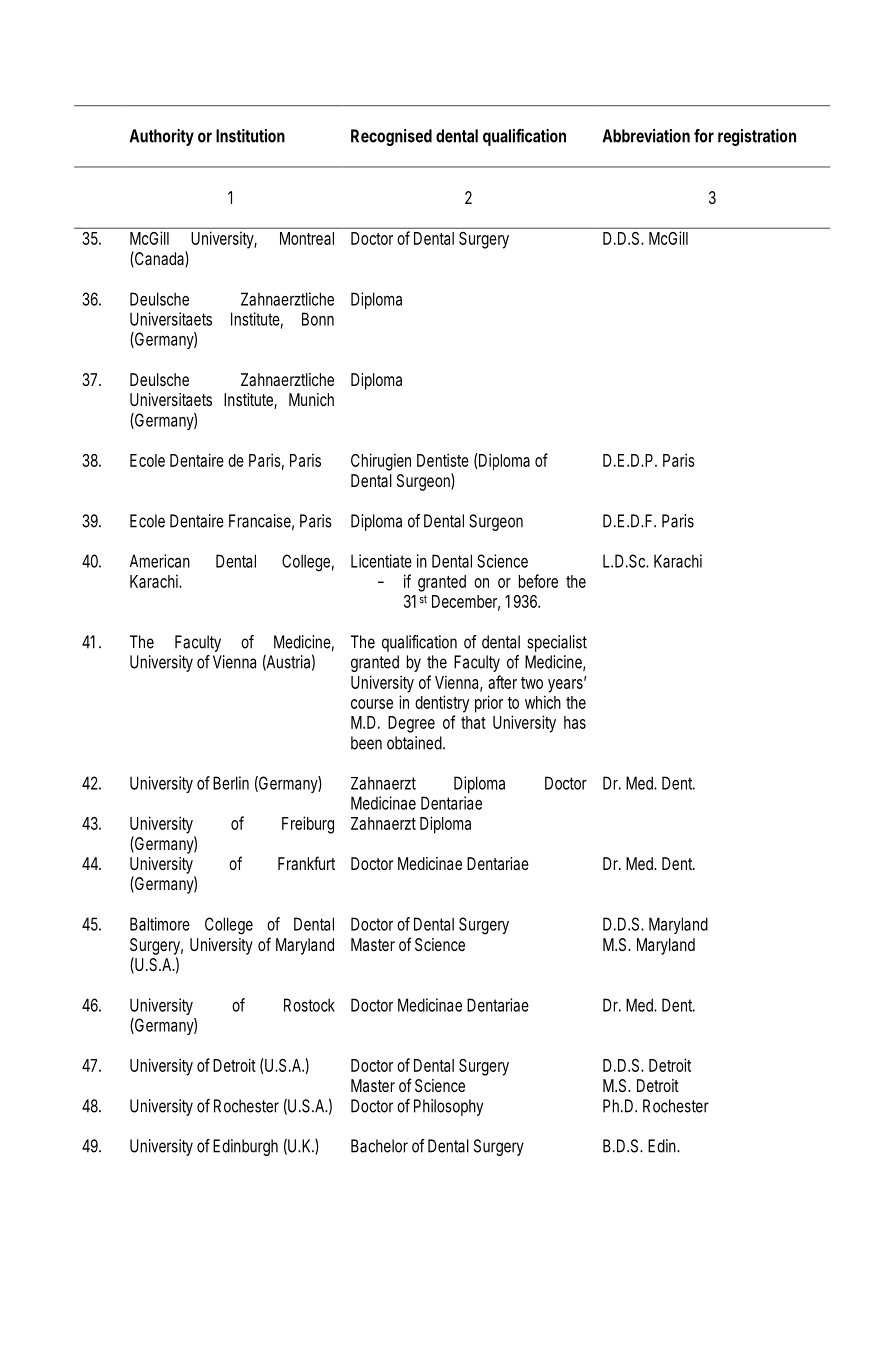 This image has height=1371, width=896. Describe the element at coordinates (391, 137) in the image. I see `Recognised` at that location.
